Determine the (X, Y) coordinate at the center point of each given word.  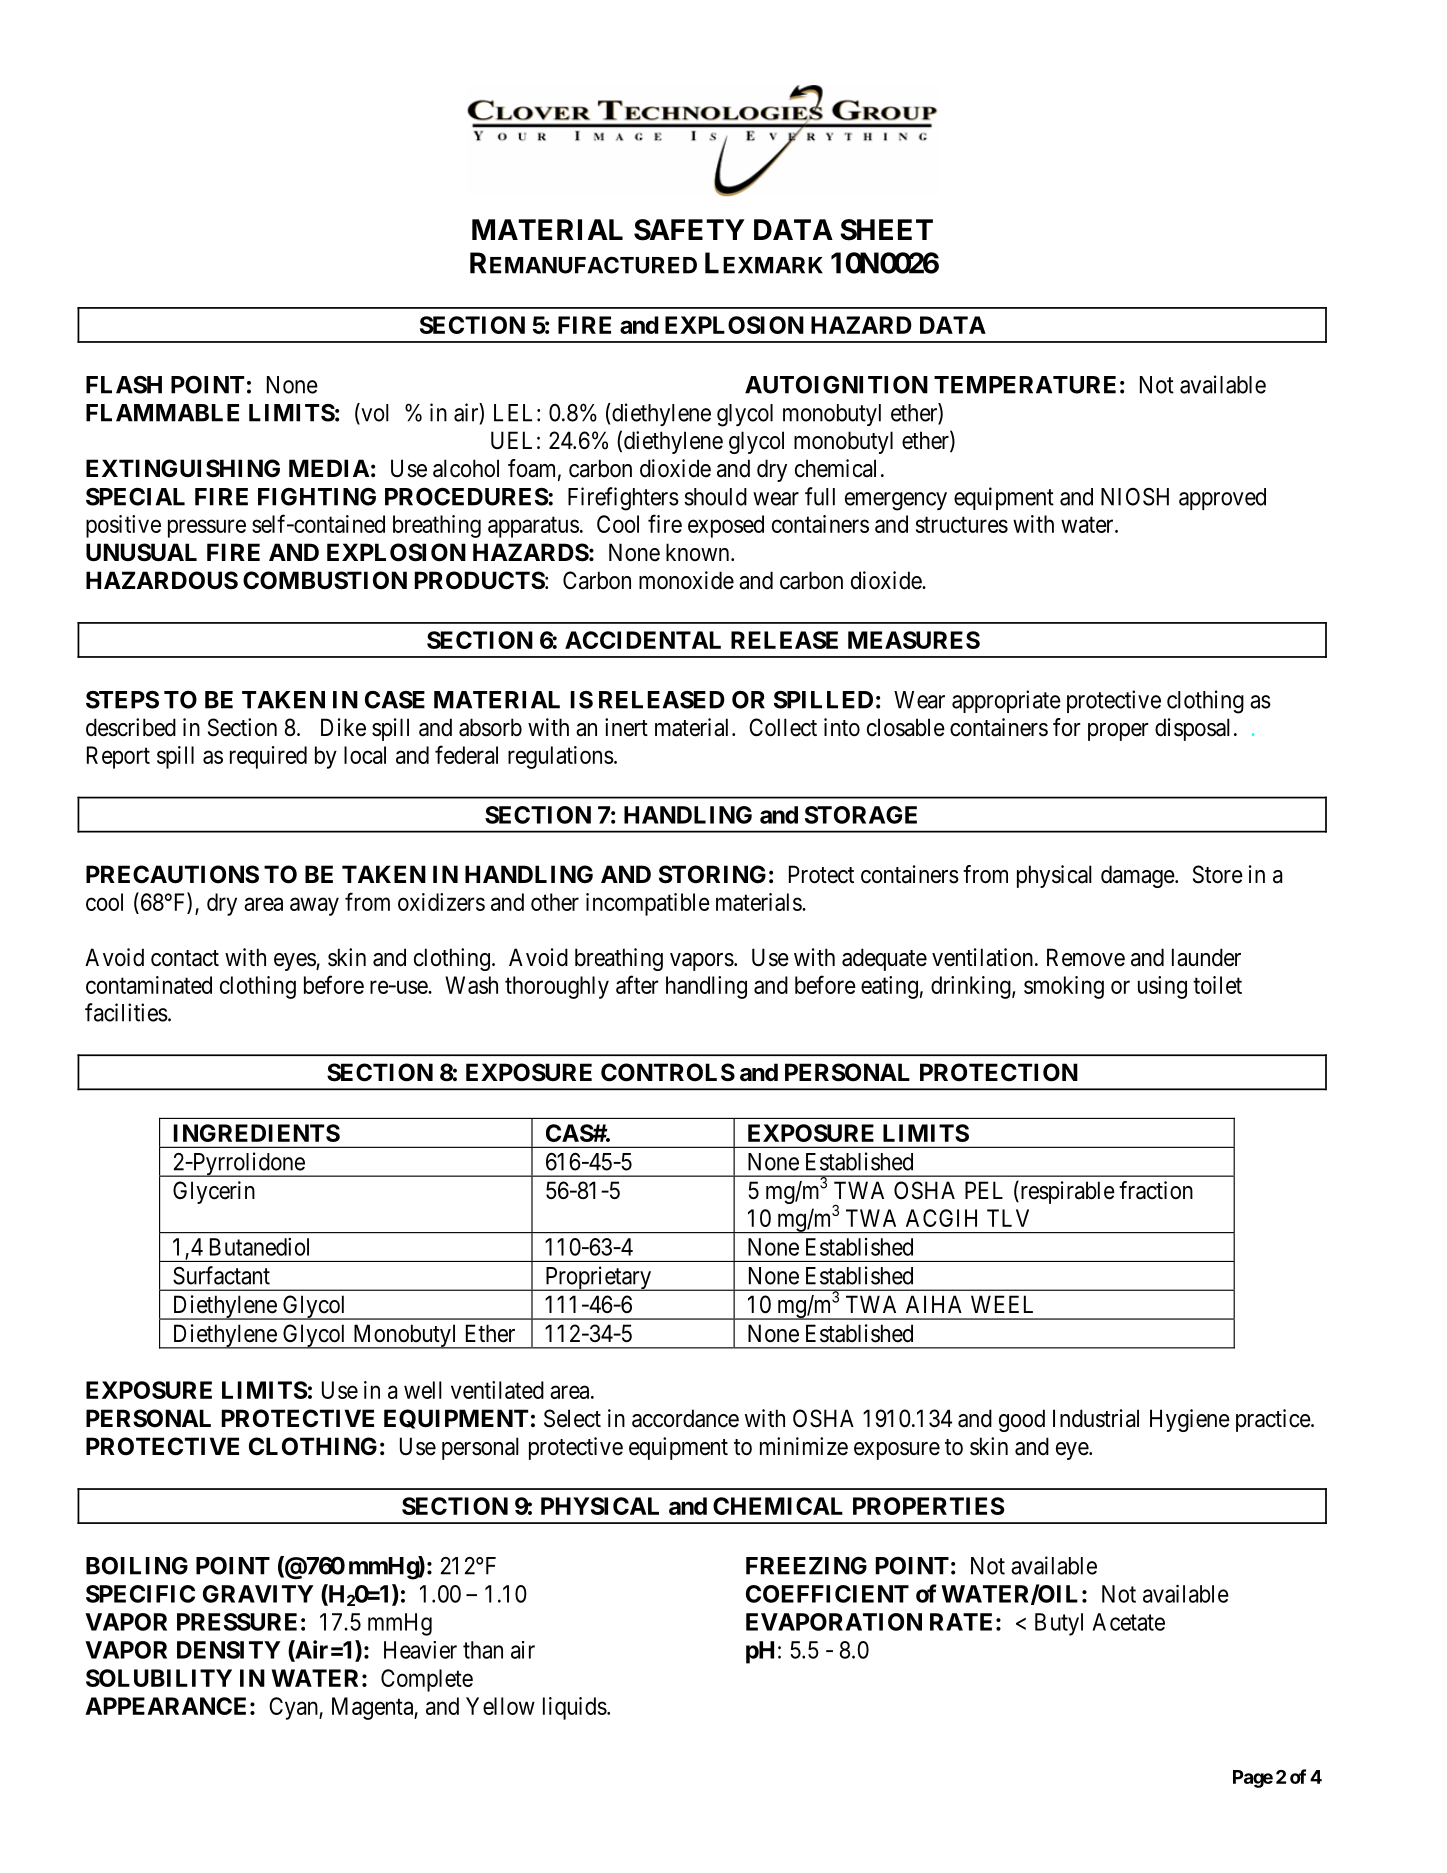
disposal (1192, 729)
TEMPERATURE (1025, 385)
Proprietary (598, 1278)
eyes (295, 962)
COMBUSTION (325, 580)
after (637, 984)
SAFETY (689, 230)
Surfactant (221, 1275)
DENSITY (229, 1650)
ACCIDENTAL (643, 640)
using (1162, 987)
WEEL (1002, 1304)
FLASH (124, 385)
